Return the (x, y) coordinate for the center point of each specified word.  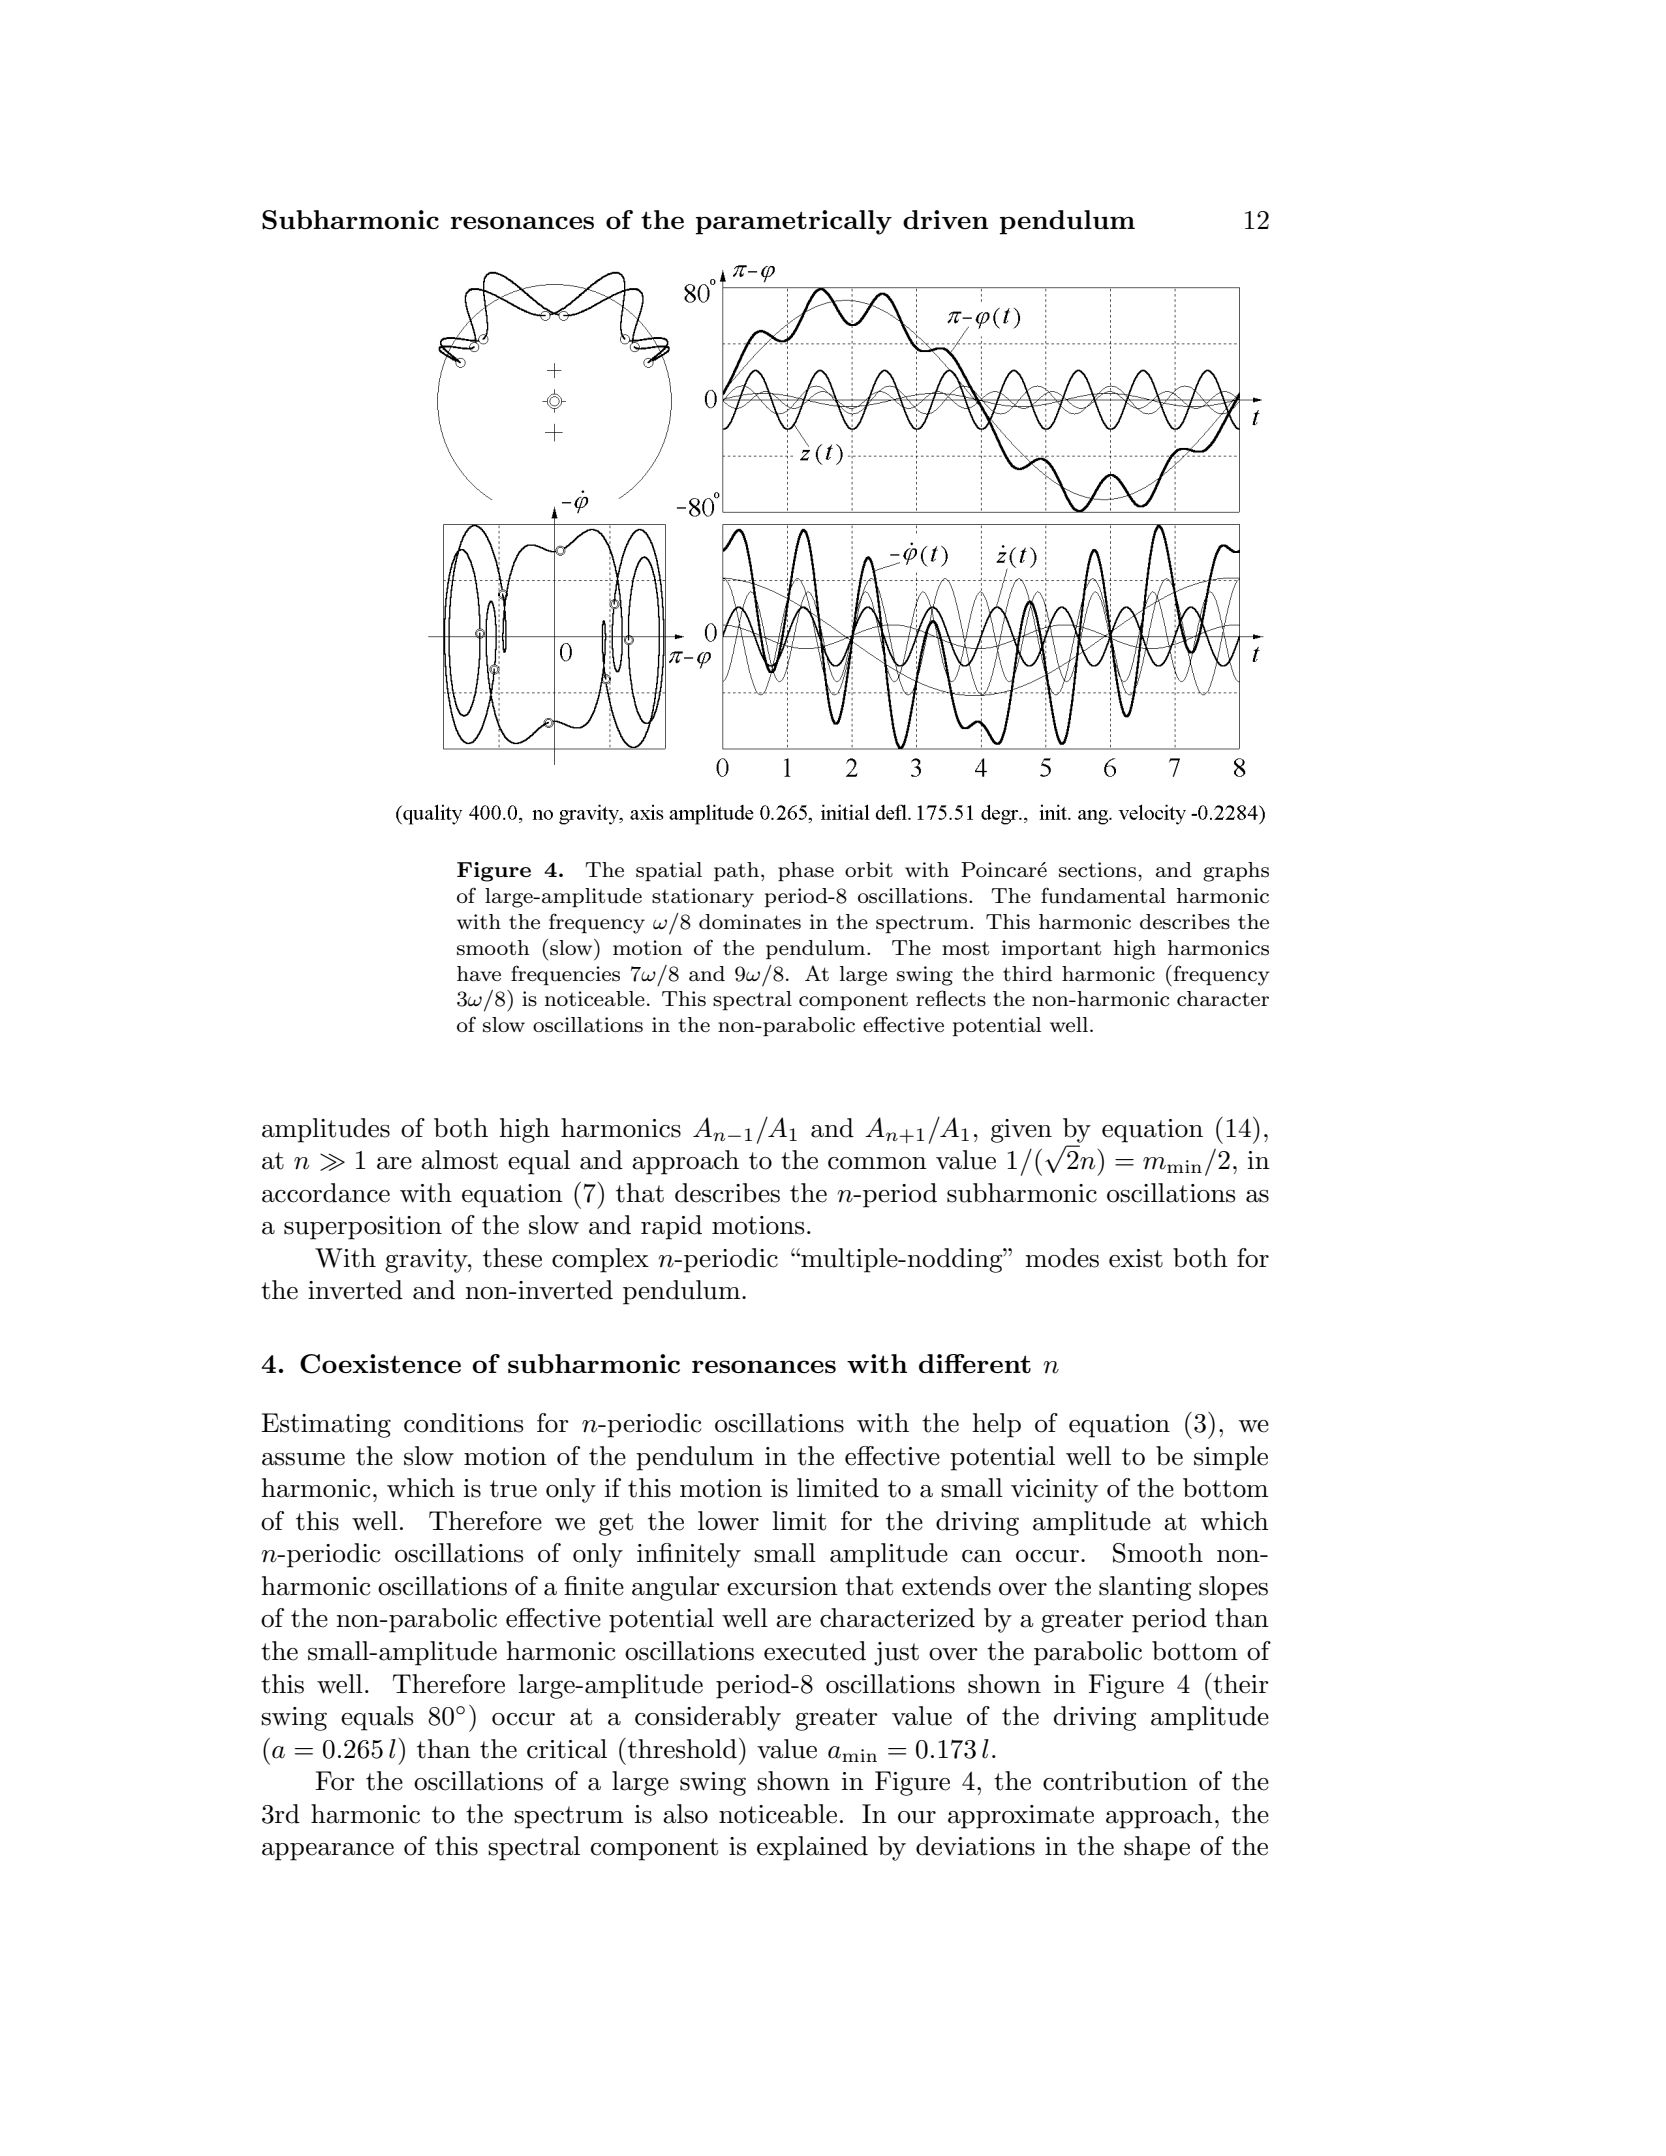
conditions (464, 1423)
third (1027, 973)
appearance (328, 1852)
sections (1097, 870)
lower (728, 1521)
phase (806, 872)
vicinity (1054, 1491)
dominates (750, 922)
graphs (1236, 872)
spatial (669, 872)
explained (812, 1848)
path (736, 872)
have (479, 974)
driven (945, 219)
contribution (1115, 1781)
